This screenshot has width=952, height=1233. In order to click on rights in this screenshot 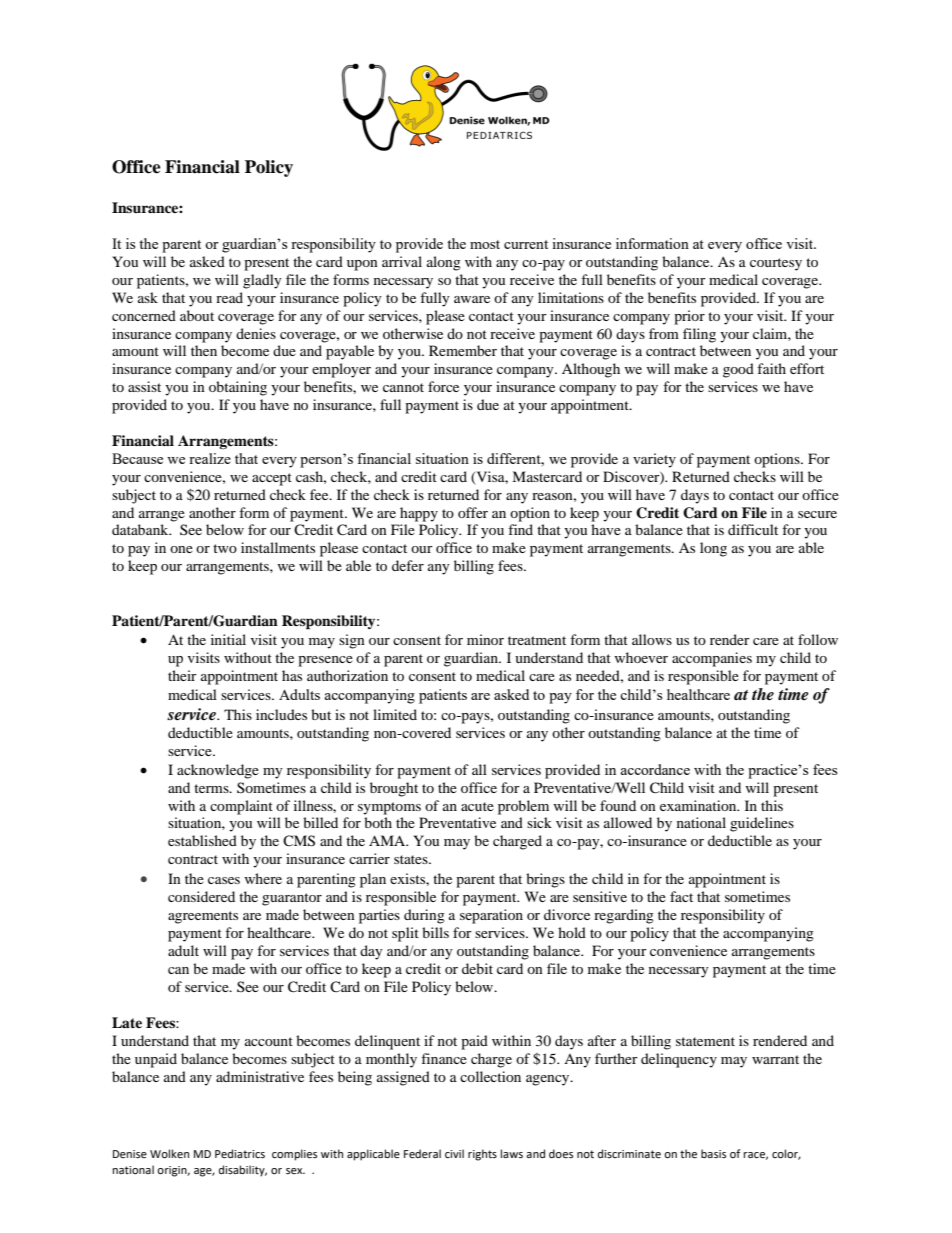, I will do `click(482, 1155)`.
